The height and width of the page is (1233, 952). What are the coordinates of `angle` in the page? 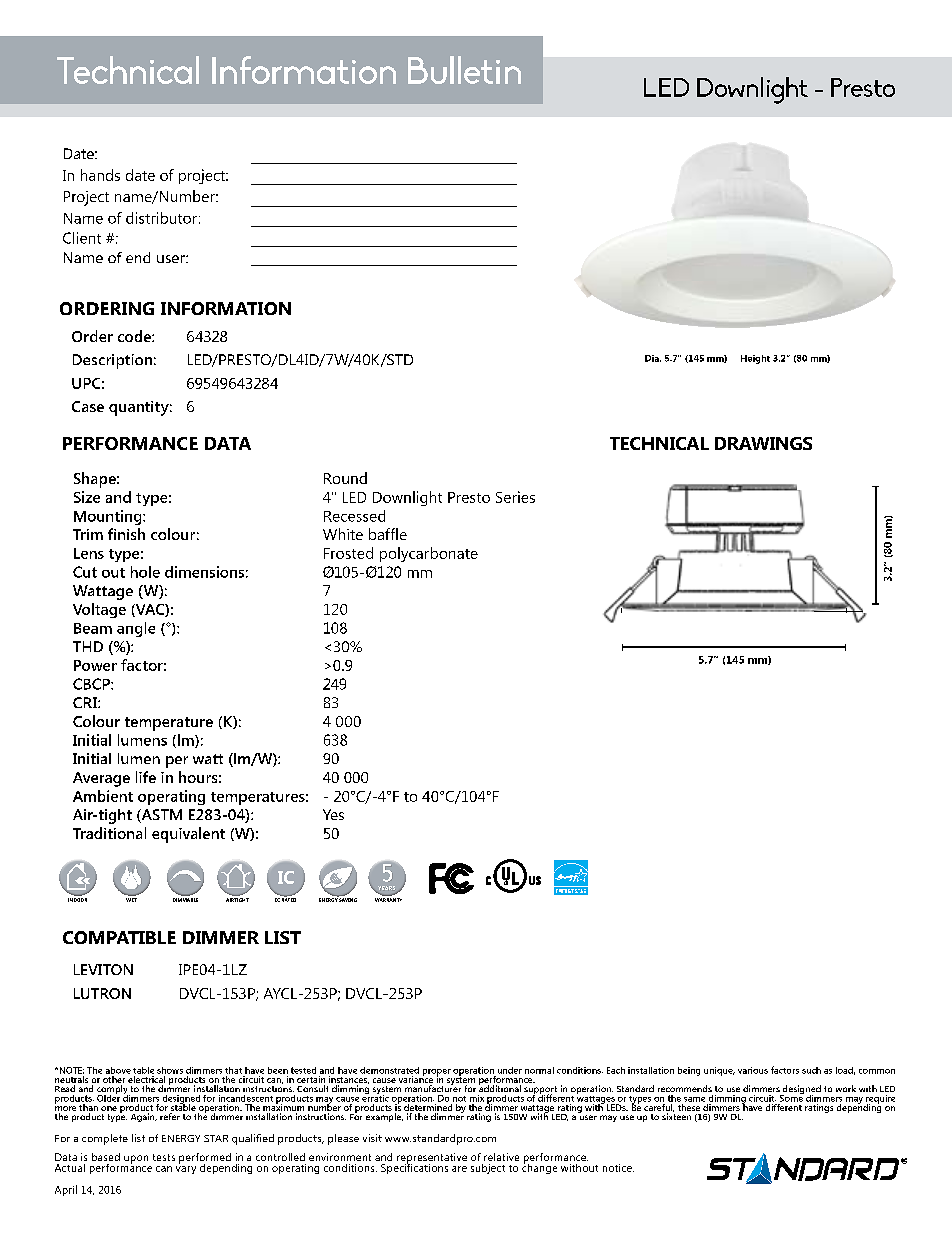 It's located at (136, 629).
